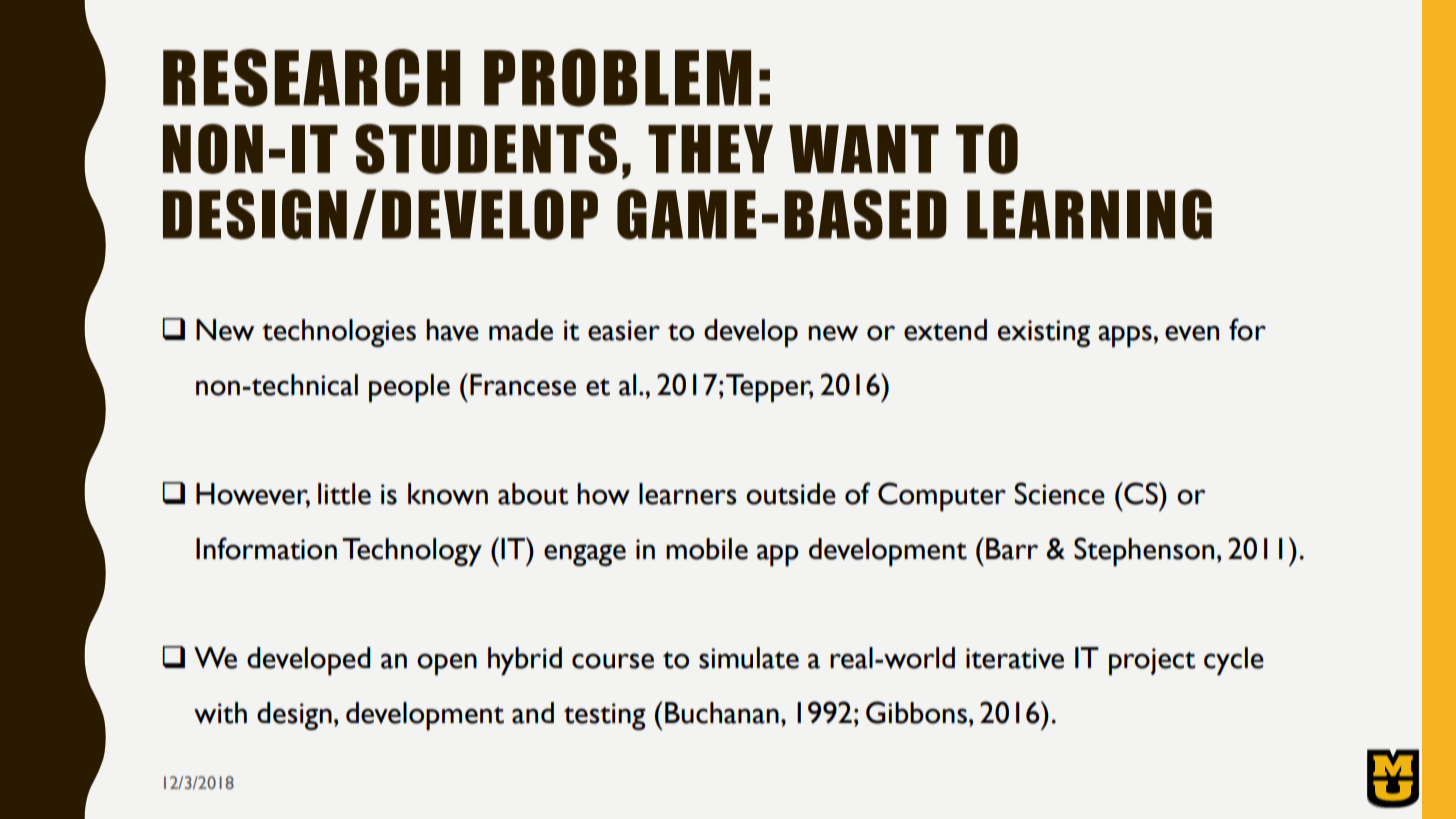  What do you see at coordinates (617, 78) in the document?
I see `PROBLEM` at bounding box center [617, 78].
